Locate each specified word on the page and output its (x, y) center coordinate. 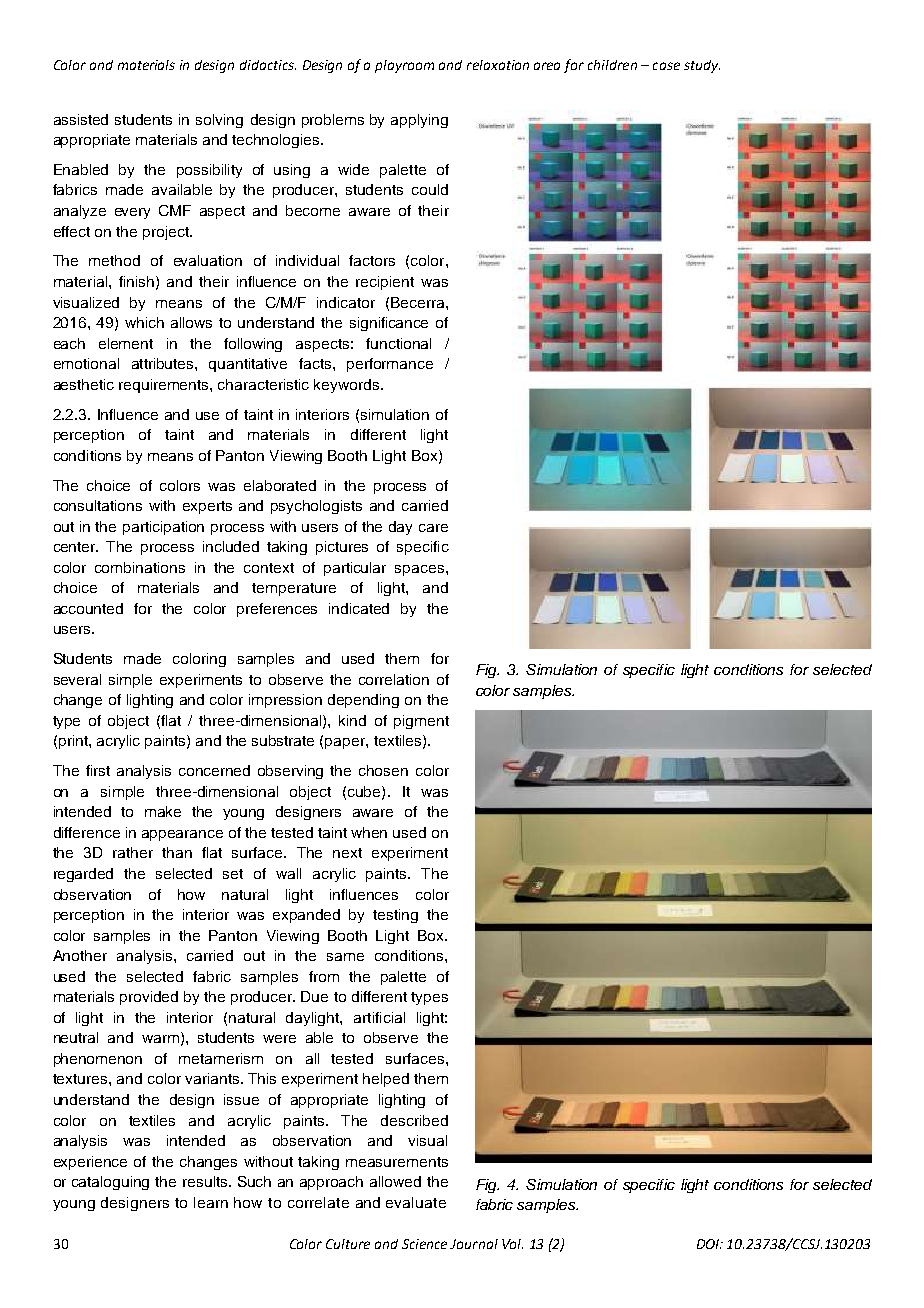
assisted (81, 119)
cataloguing (110, 1183)
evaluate (416, 1202)
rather (133, 852)
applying (419, 121)
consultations (98, 505)
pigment (421, 722)
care (433, 528)
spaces (419, 570)
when (369, 832)
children (612, 65)
